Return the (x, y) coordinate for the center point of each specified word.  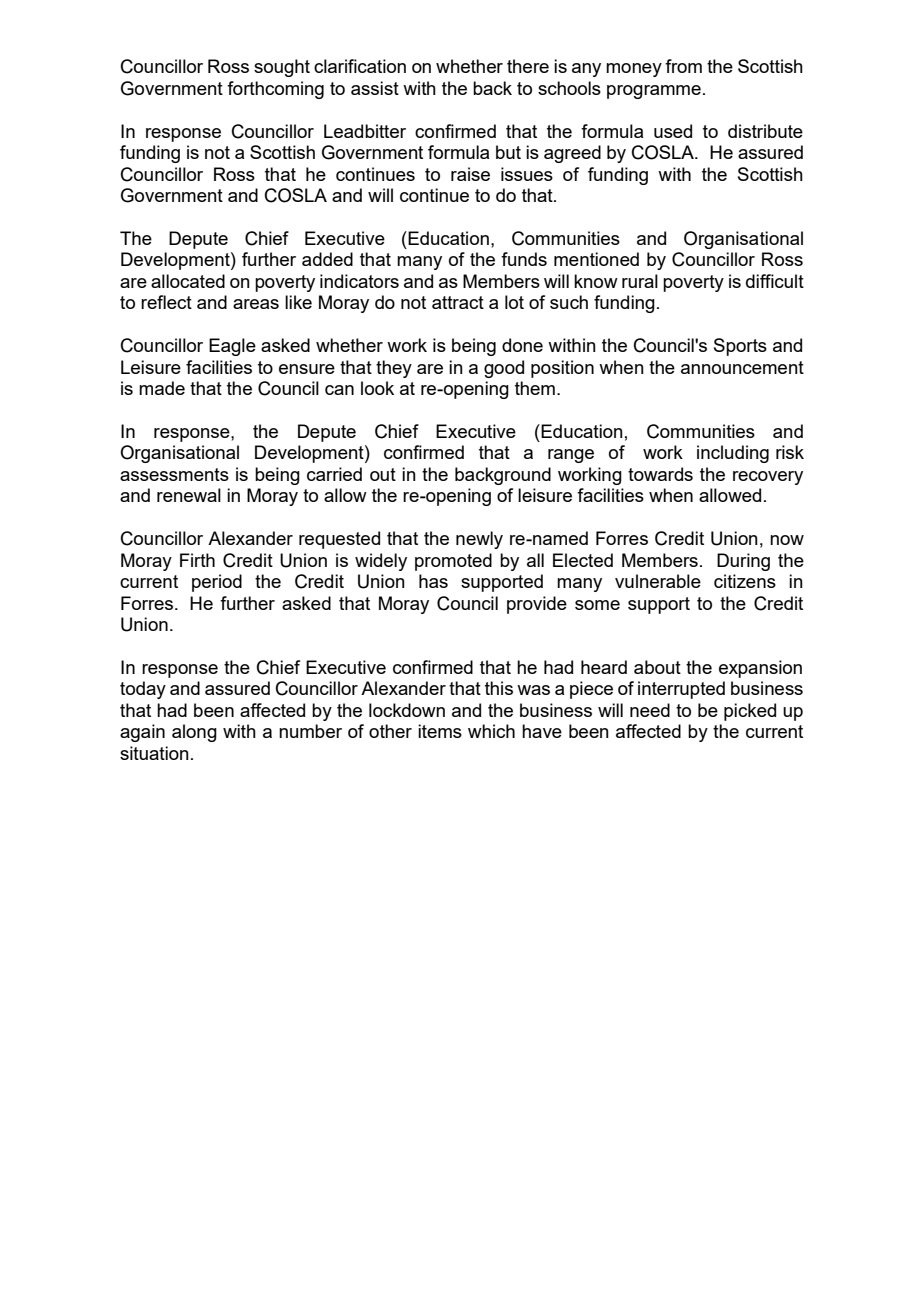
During (743, 562)
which (491, 731)
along (194, 733)
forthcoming (275, 90)
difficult (775, 281)
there (528, 66)
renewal (189, 495)
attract (458, 302)
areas (256, 304)
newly (479, 540)
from (683, 66)
